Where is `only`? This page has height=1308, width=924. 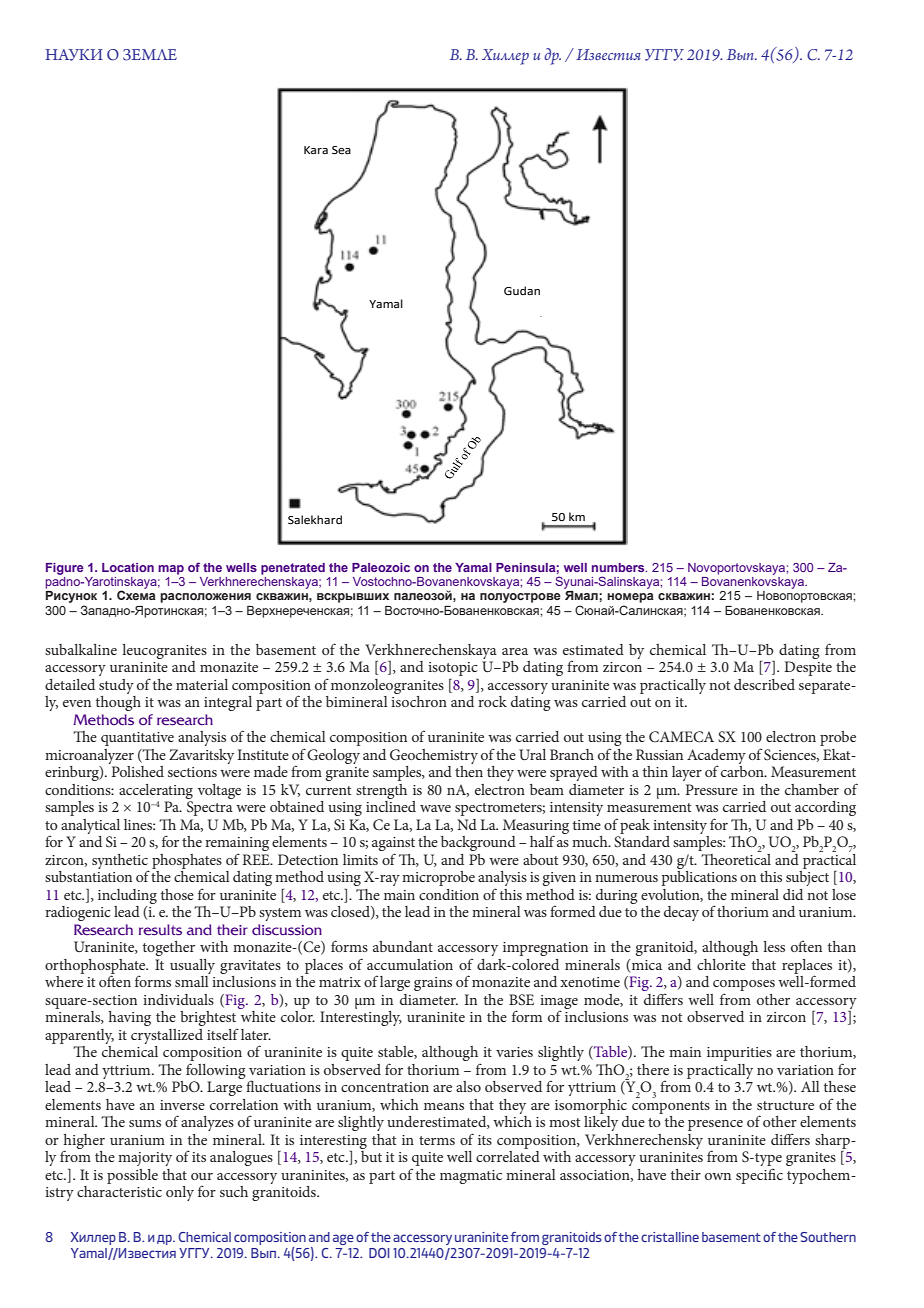
only is located at coordinates (180, 1193).
